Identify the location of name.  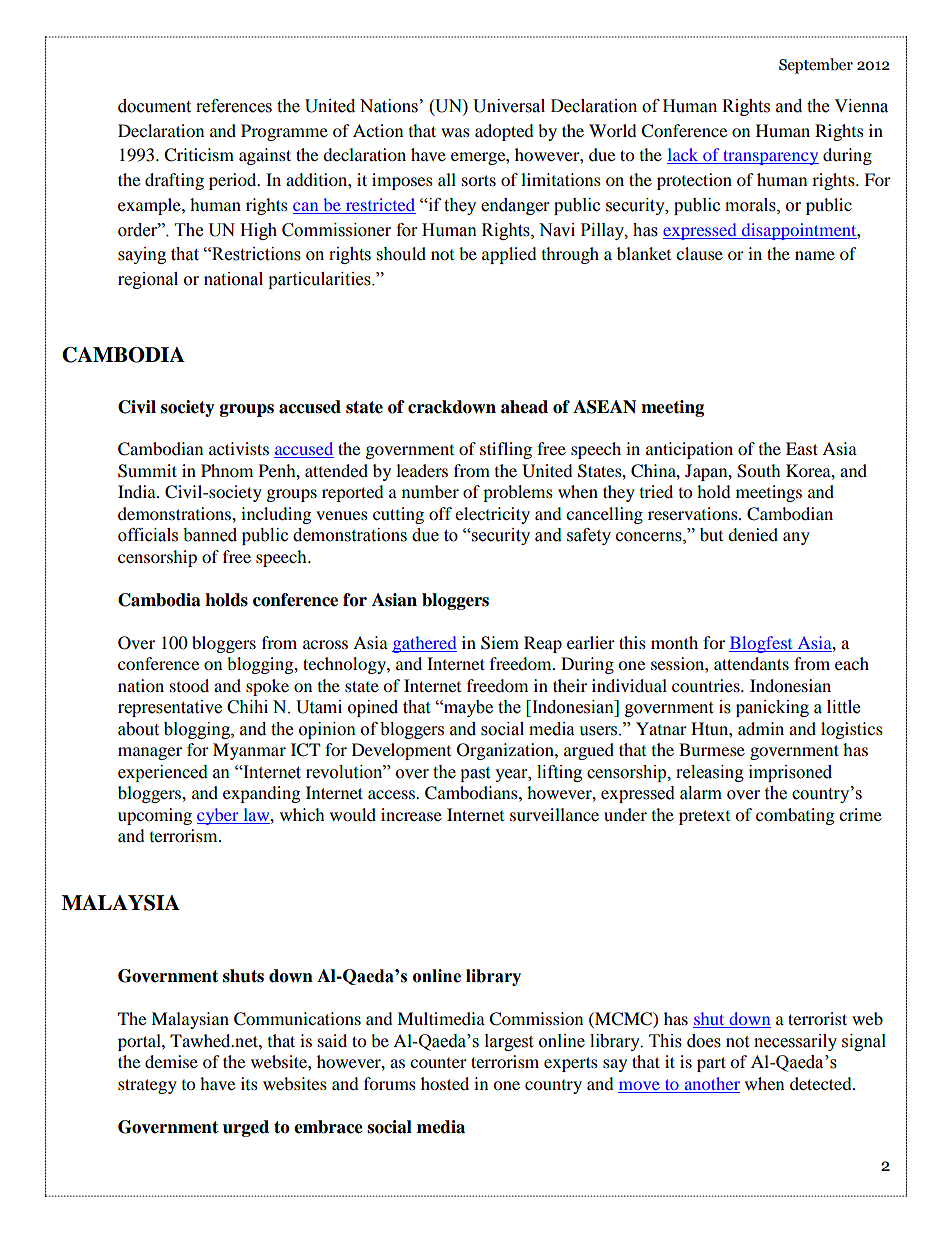
(815, 255).
